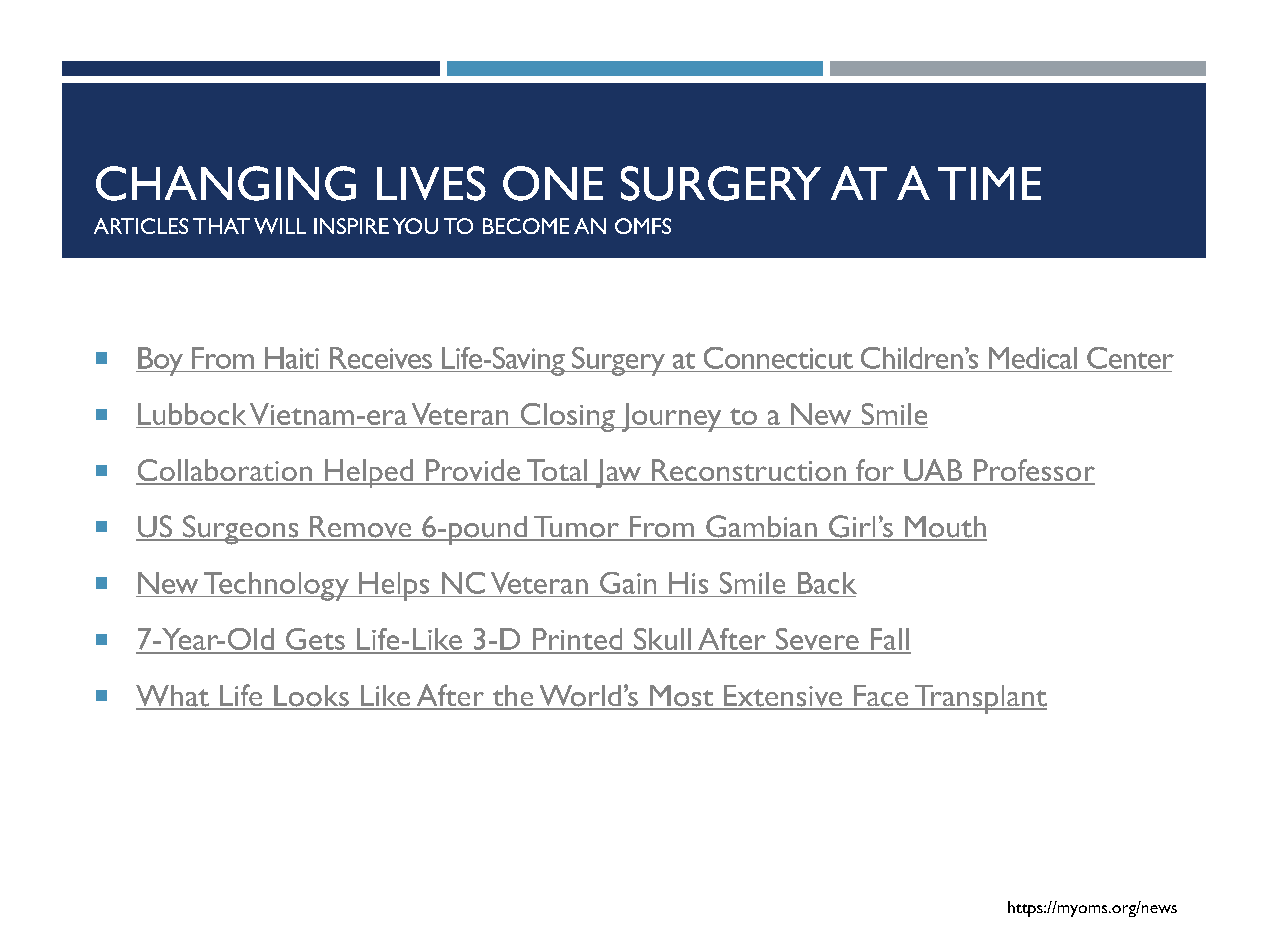  I want to click on Looks, so click(311, 697).
